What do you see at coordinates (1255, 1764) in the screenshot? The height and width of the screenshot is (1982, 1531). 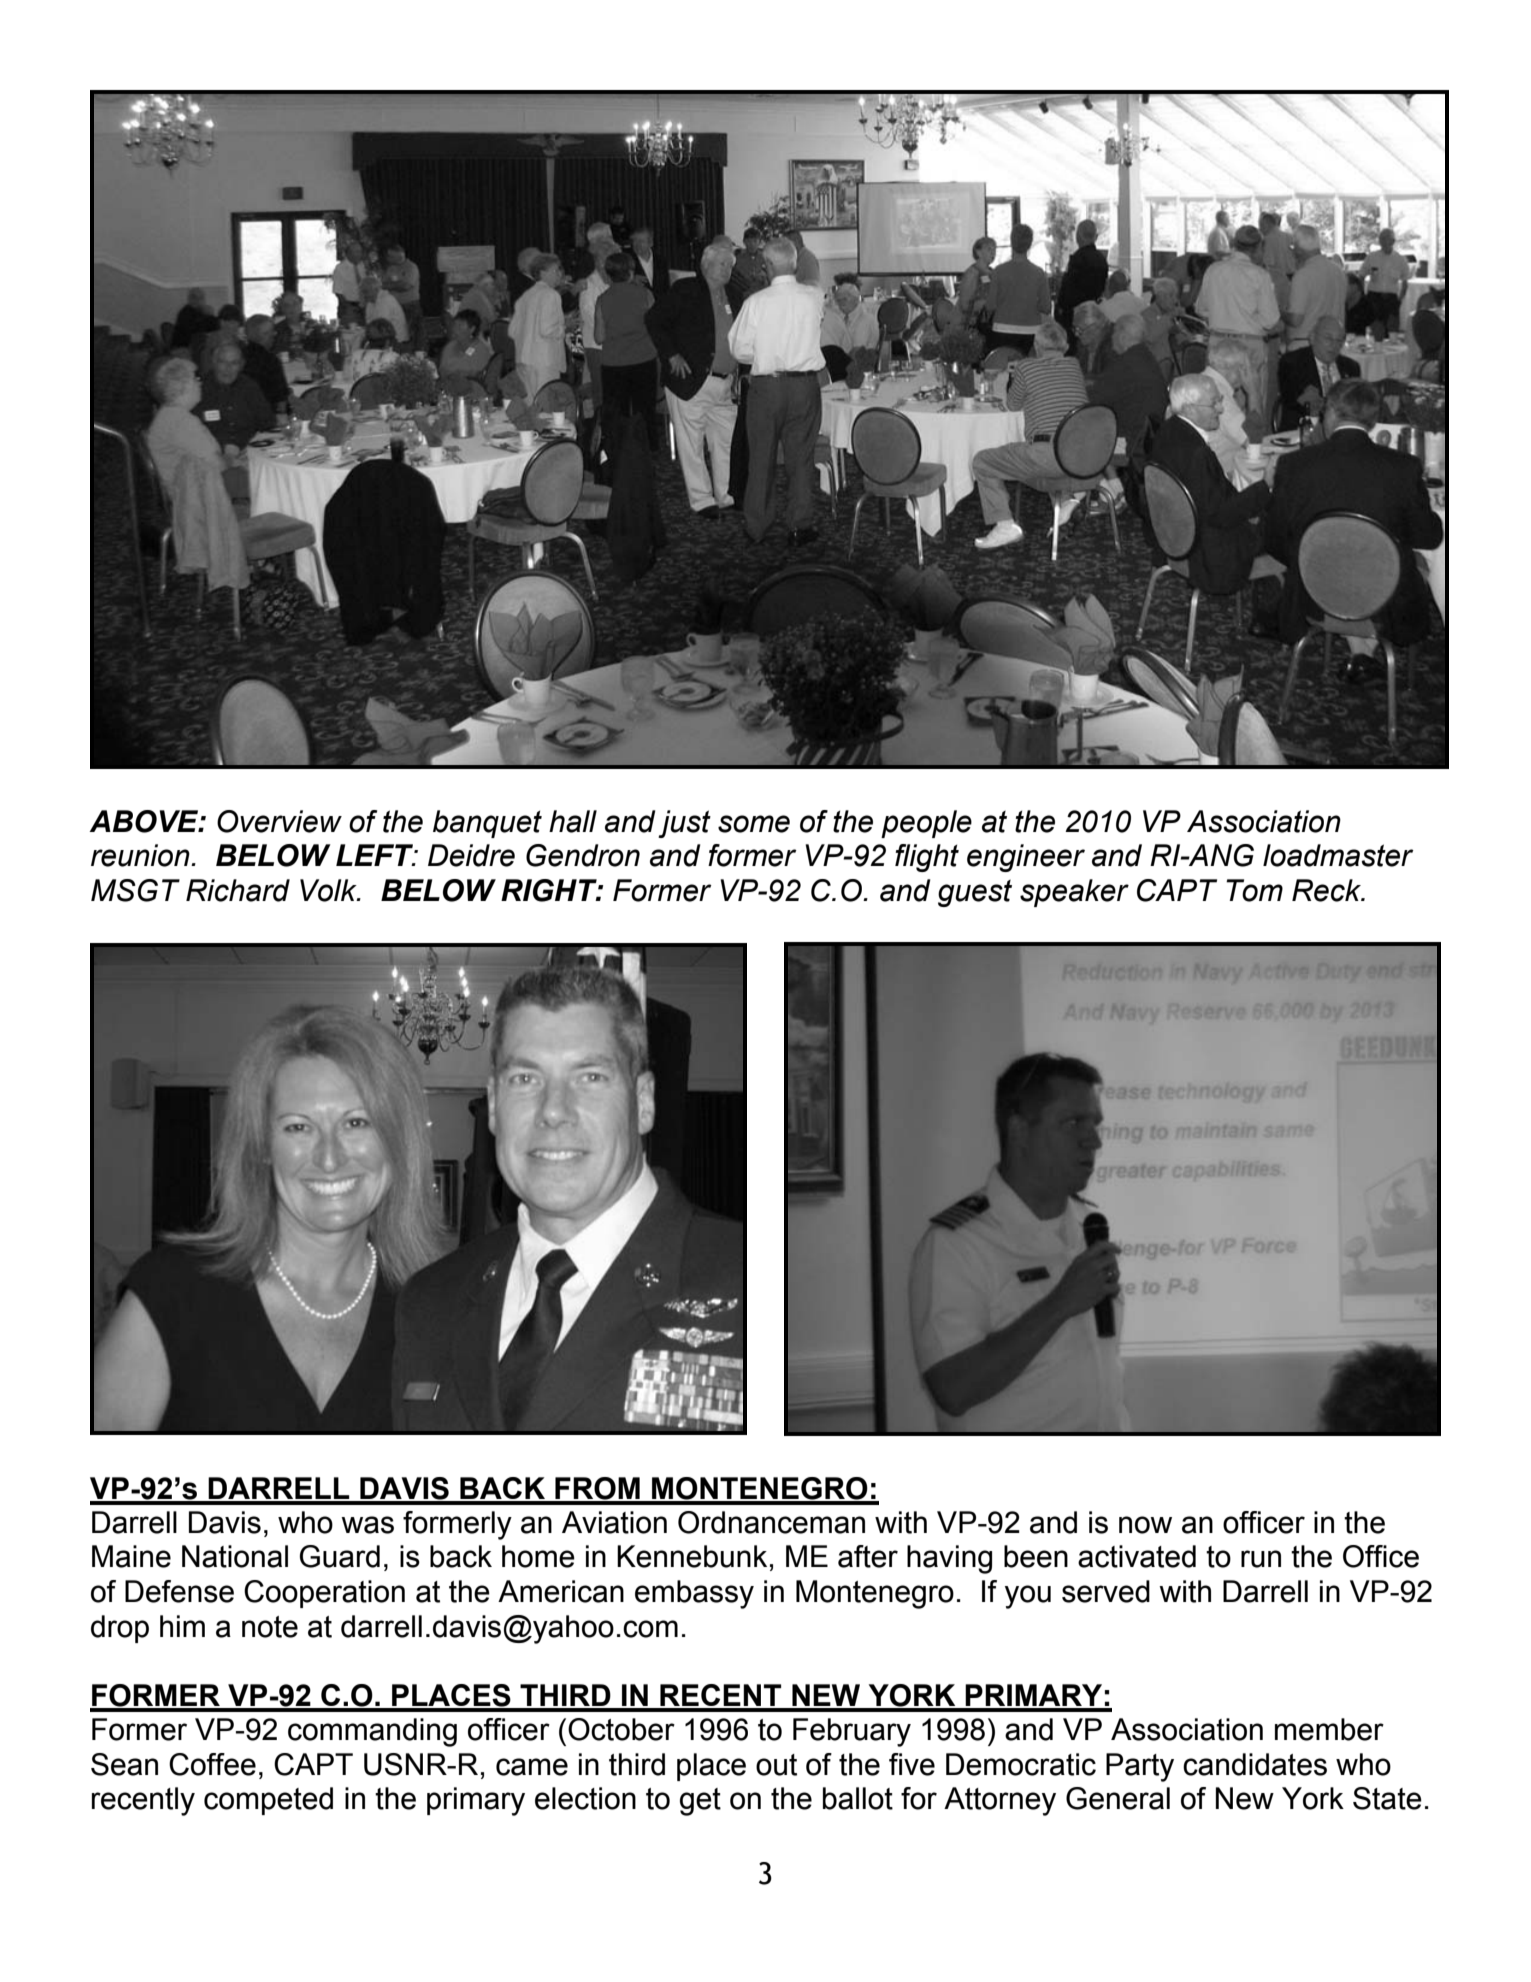 I see `candidates` at bounding box center [1255, 1764].
